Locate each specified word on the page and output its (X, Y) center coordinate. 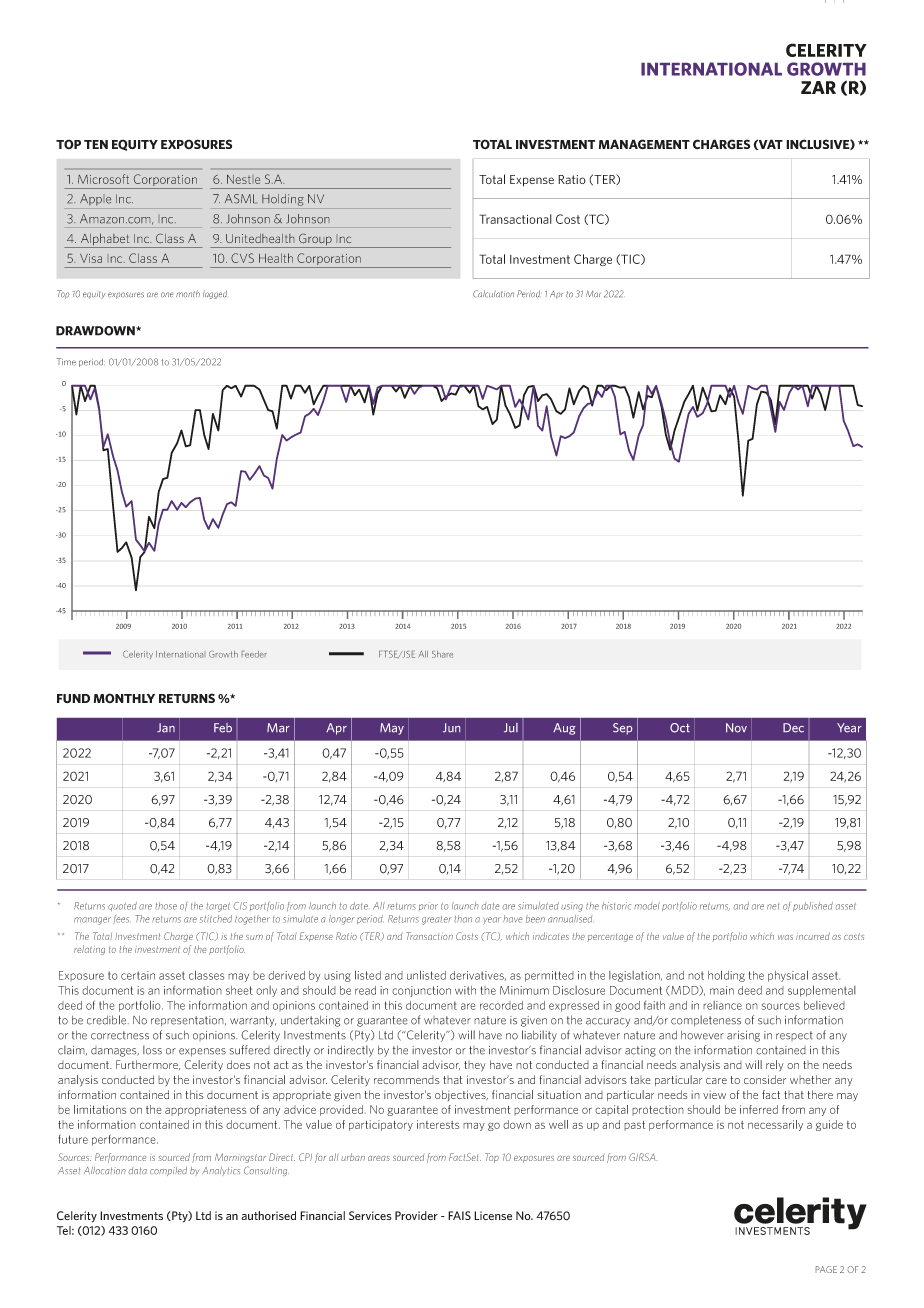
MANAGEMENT (644, 144)
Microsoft (103, 179)
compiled (168, 1171)
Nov (736, 728)
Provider (416, 1215)
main (722, 990)
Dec (793, 728)
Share (442, 654)
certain (138, 975)
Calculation (493, 294)
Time (66, 362)
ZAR (818, 87)
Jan (166, 728)
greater (437, 920)
